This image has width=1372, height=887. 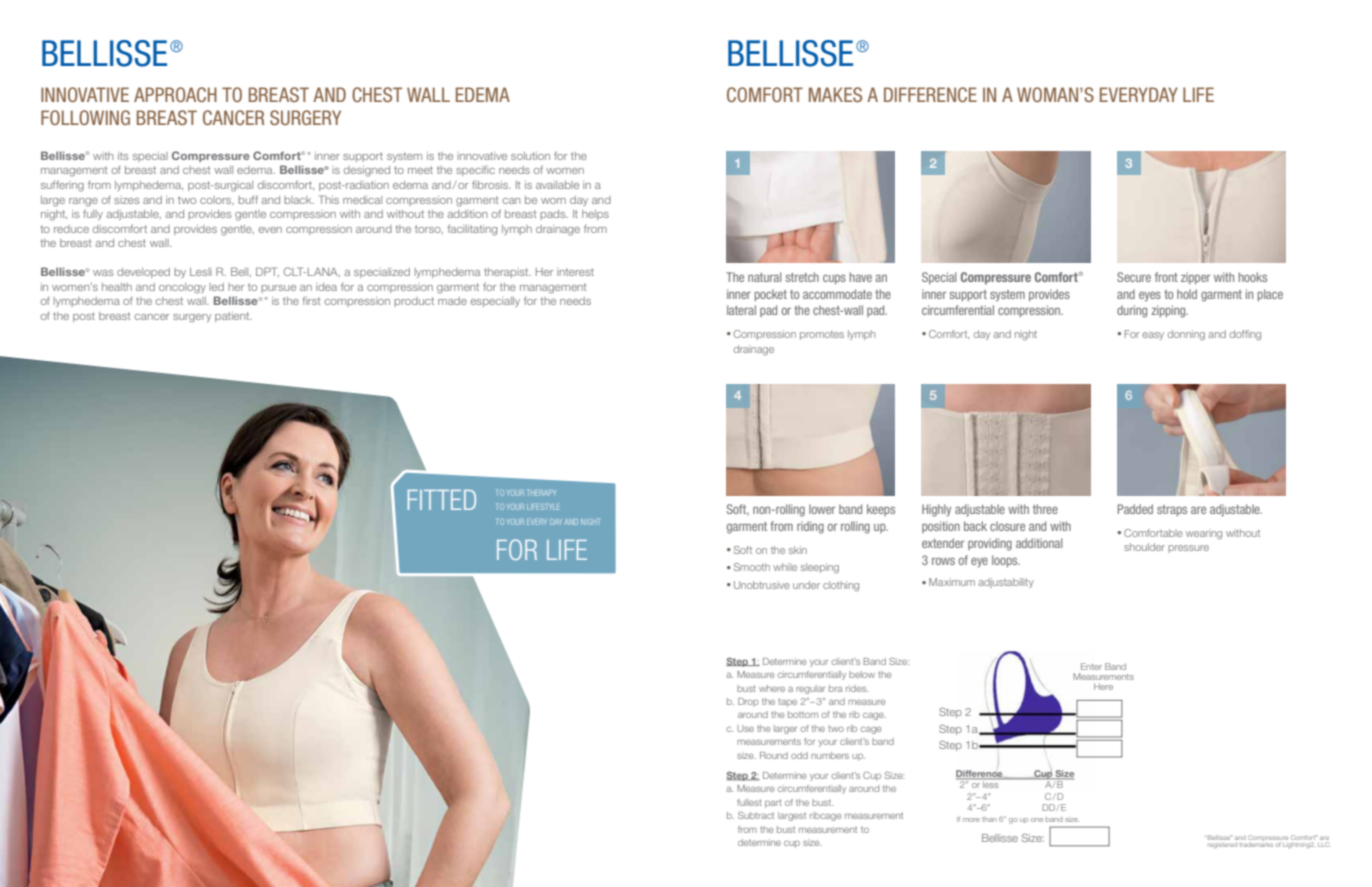 I want to click on makes, so click(x=835, y=94).
